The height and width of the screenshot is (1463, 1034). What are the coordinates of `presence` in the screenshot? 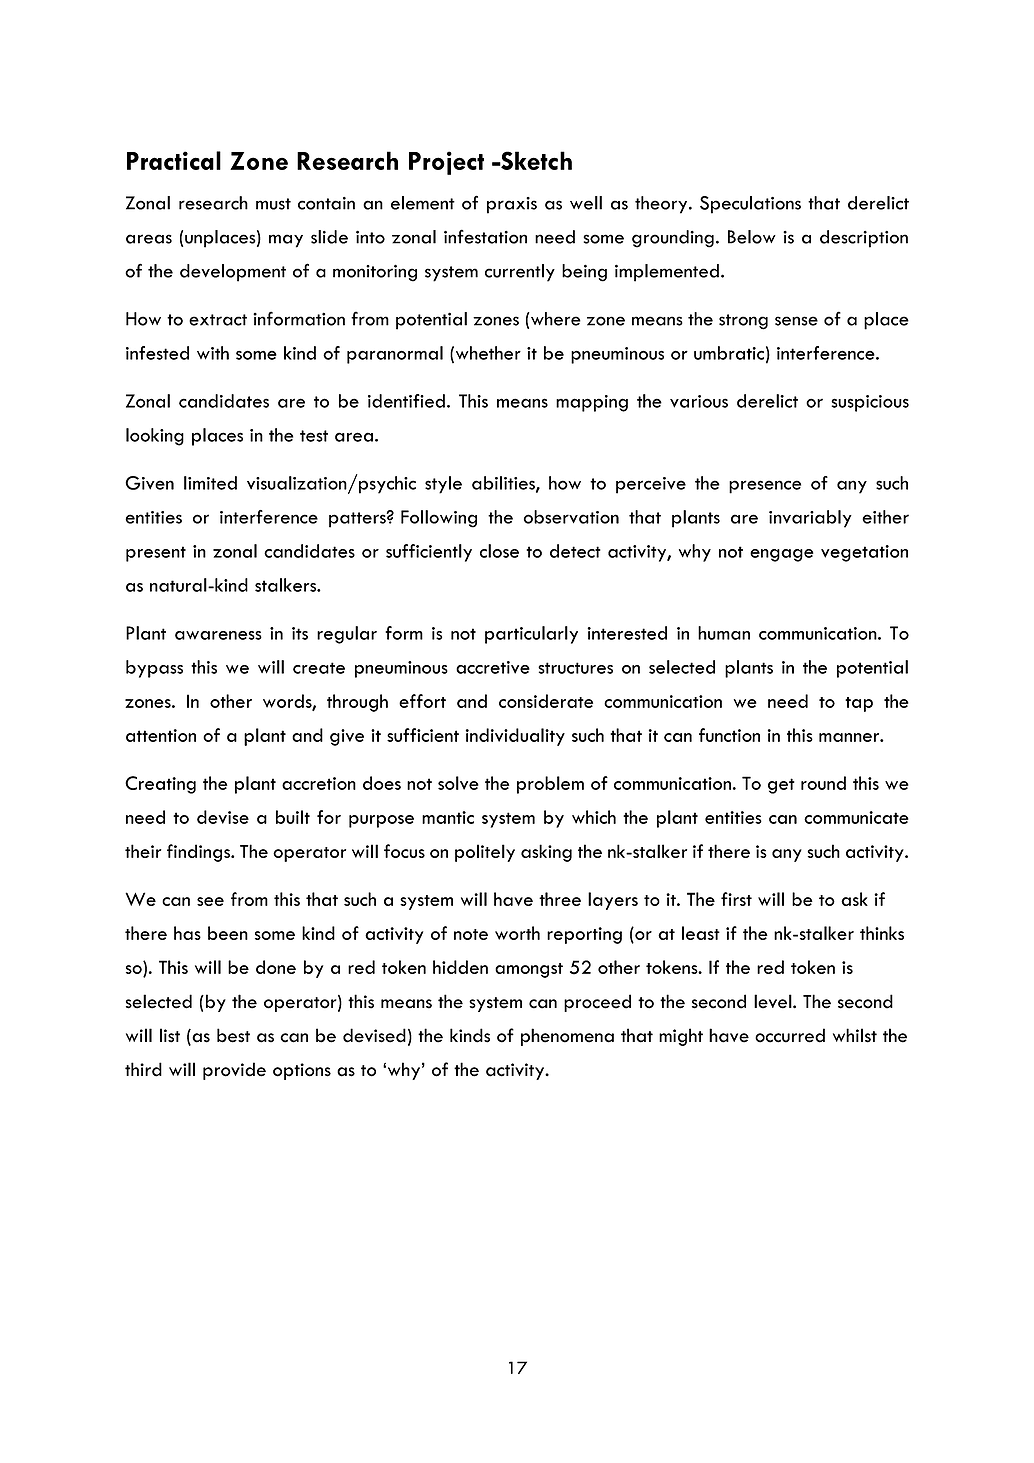 It's located at (765, 487).
